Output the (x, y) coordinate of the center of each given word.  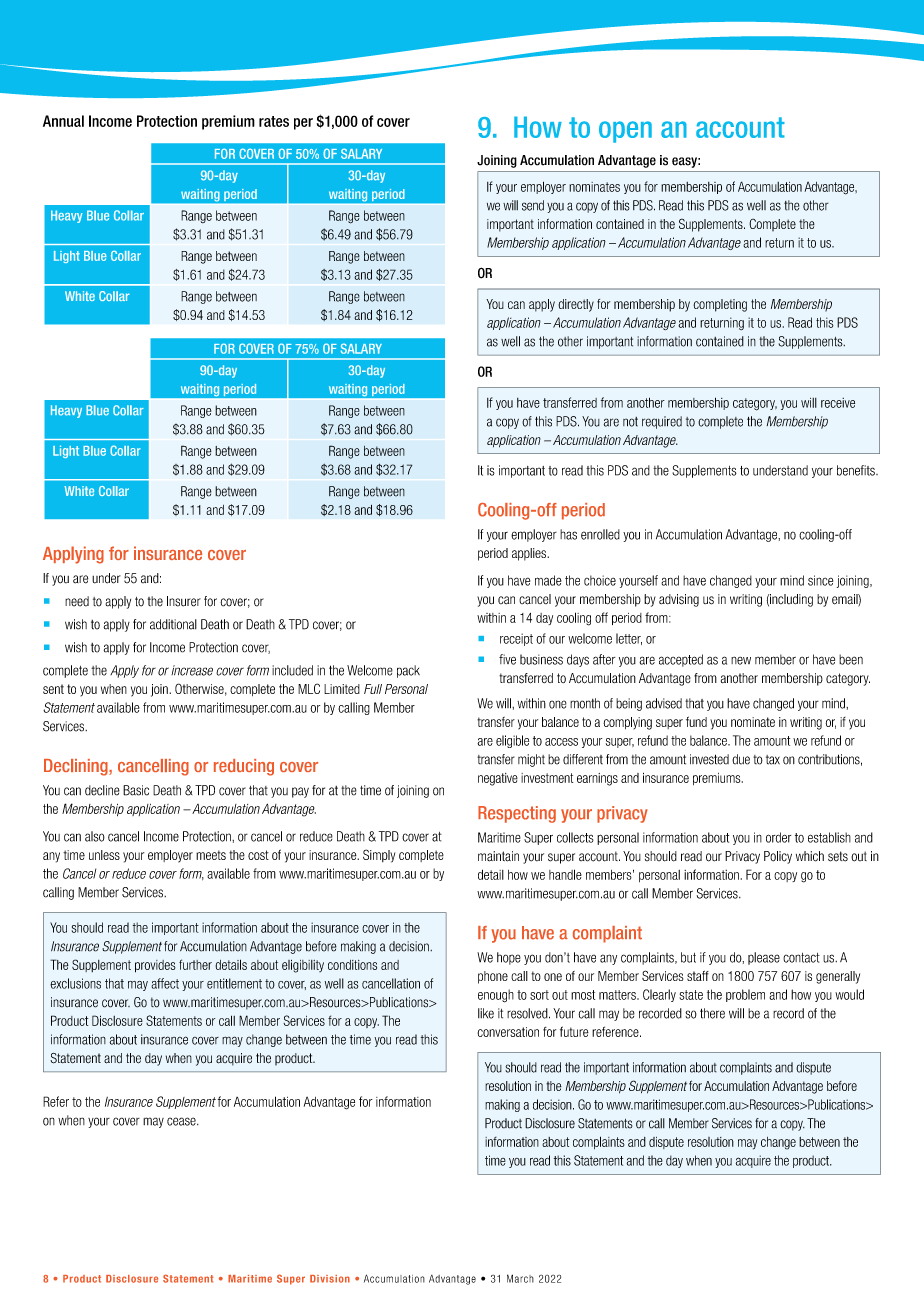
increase (192, 670)
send (533, 205)
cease (182, 1121)
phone (493, 977)
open (625, 132)
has (568, 534)
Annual (63, 121)
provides (155, 966)
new (741, 660)
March (520, 1278)
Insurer (184, 601)
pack (408, 671)
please (764, 958)
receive (838, 403)
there (712, 1013)
